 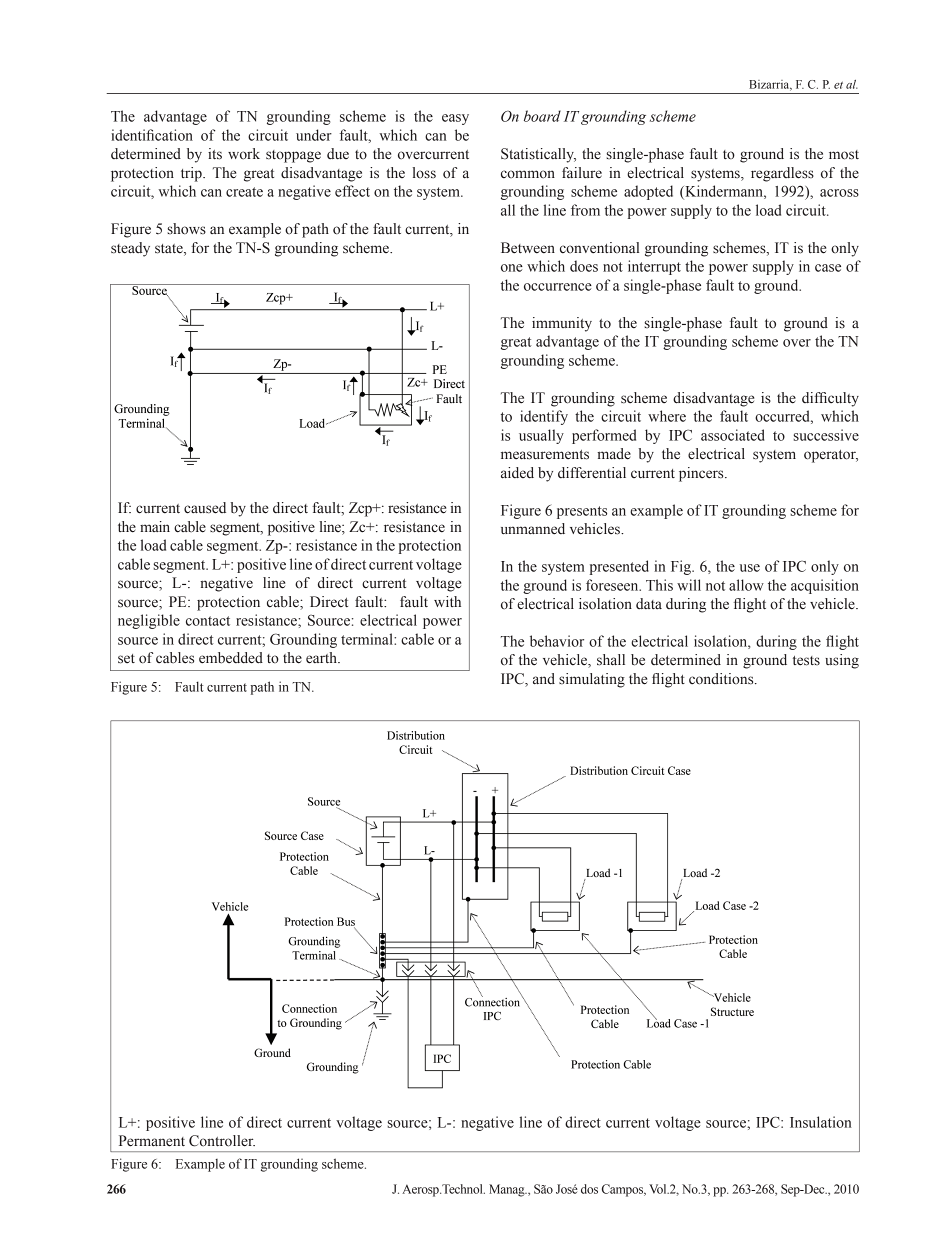 I want to click on and, so click(x=544, y=679).
